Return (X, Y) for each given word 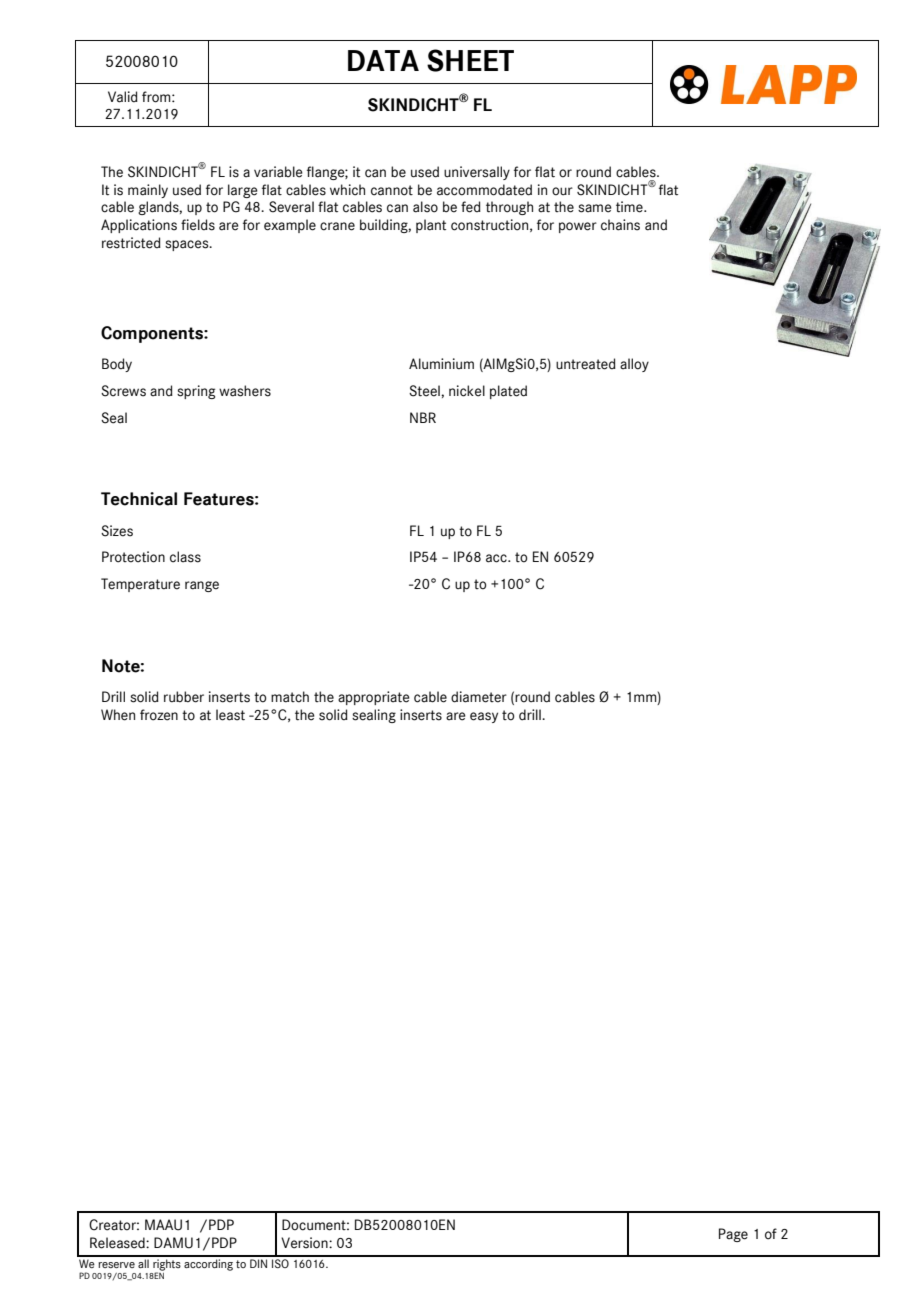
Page (733, 1235)
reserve (116, 1265)
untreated (586, 364)
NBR (423, 417)
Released (118, 1243)
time (630, 207)
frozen (159, 715)
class (185, 557)
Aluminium (441, 363)
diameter (479, 697)
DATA (383, 60)
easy (484, 717)
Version (305, 1243)
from (157, 97)
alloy (634, 365)
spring (196, 392)
